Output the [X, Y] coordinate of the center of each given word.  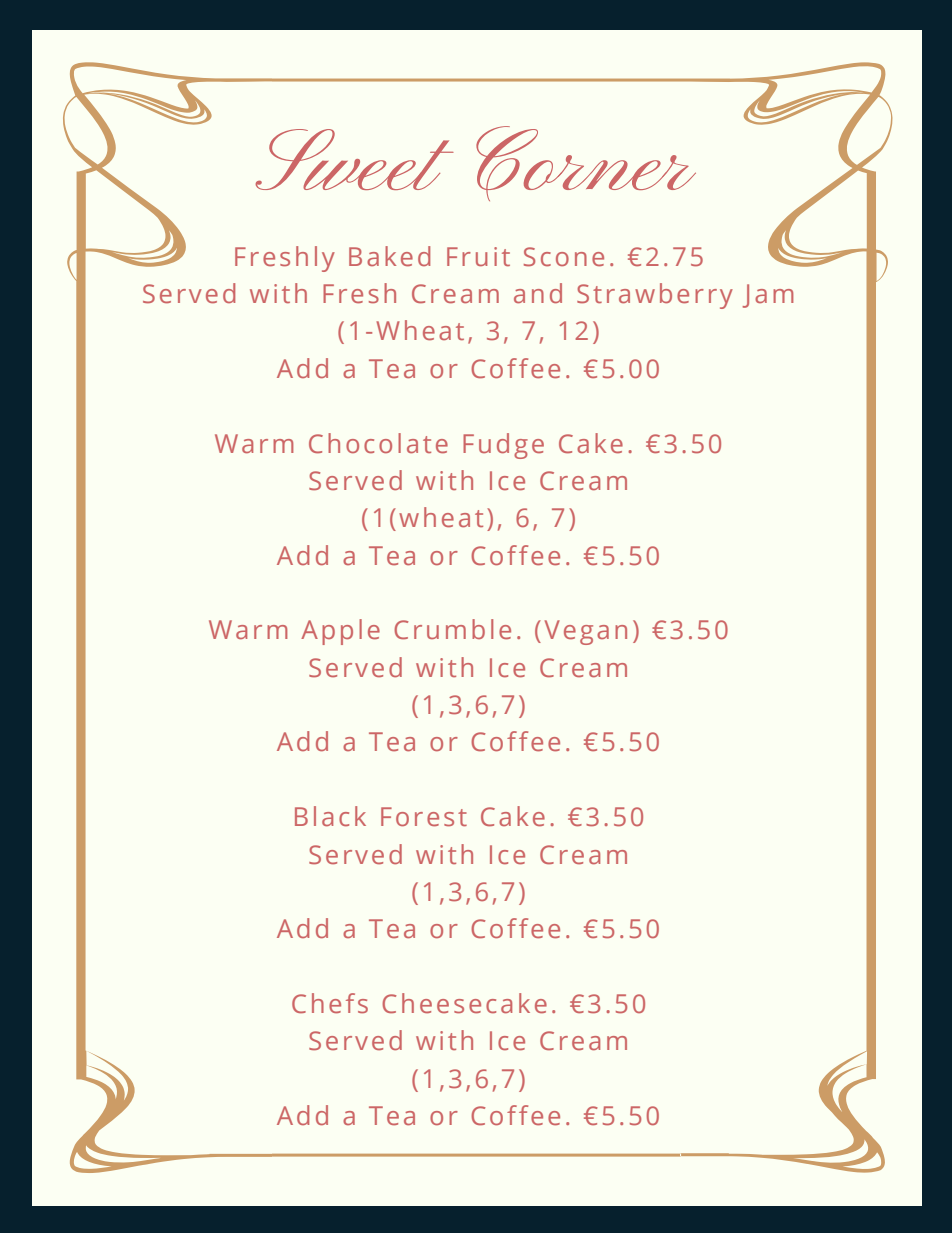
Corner [586, 163]
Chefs [330, 1003]
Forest [424, 817]
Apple [340, 632]
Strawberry [655, 296]
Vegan [586, 632]
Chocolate [378, 443]
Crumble [452, 629]
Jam [768, 296]
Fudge [503, 446]
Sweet [354, 159]
